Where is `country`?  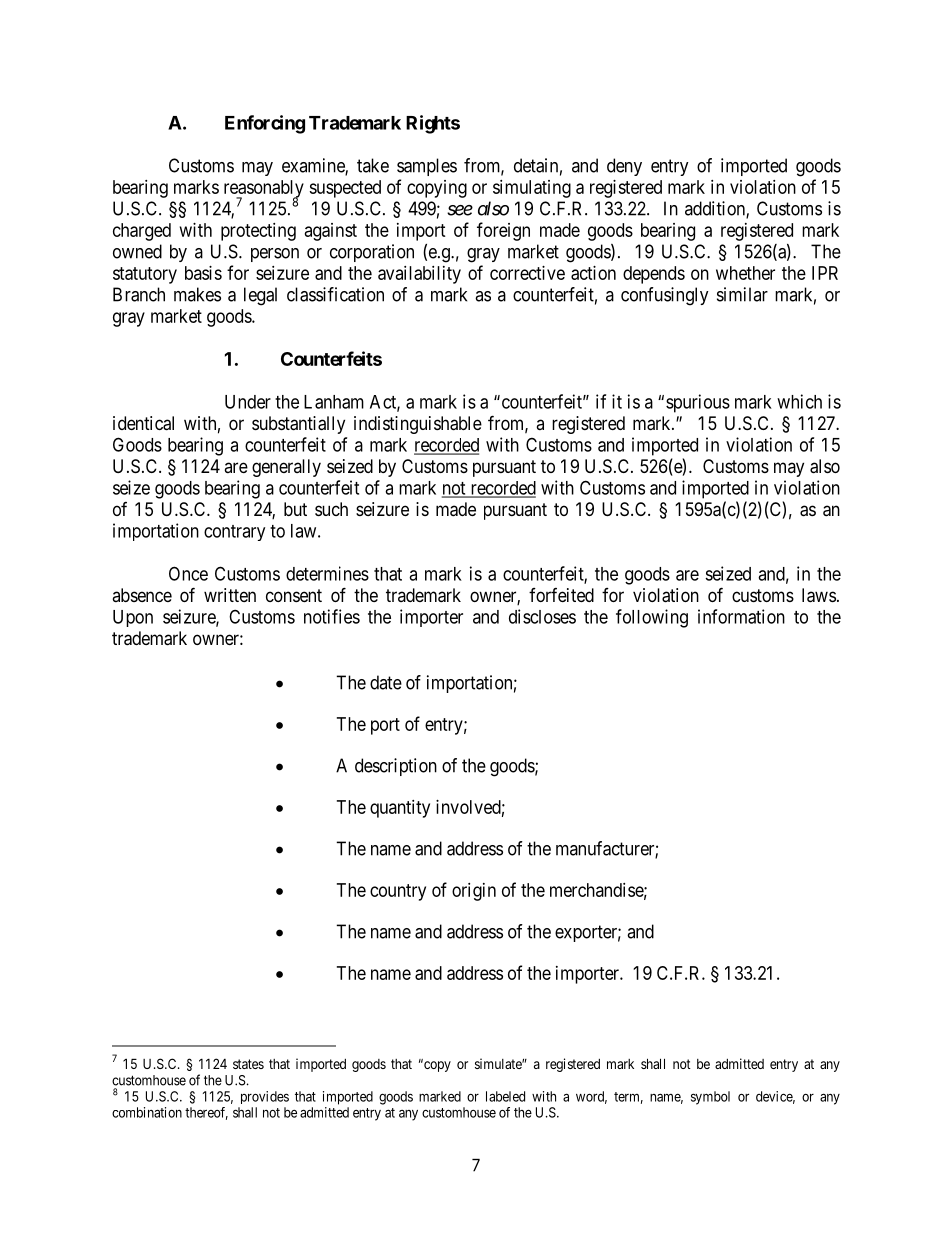
country is located at coordinates (398, 892).
